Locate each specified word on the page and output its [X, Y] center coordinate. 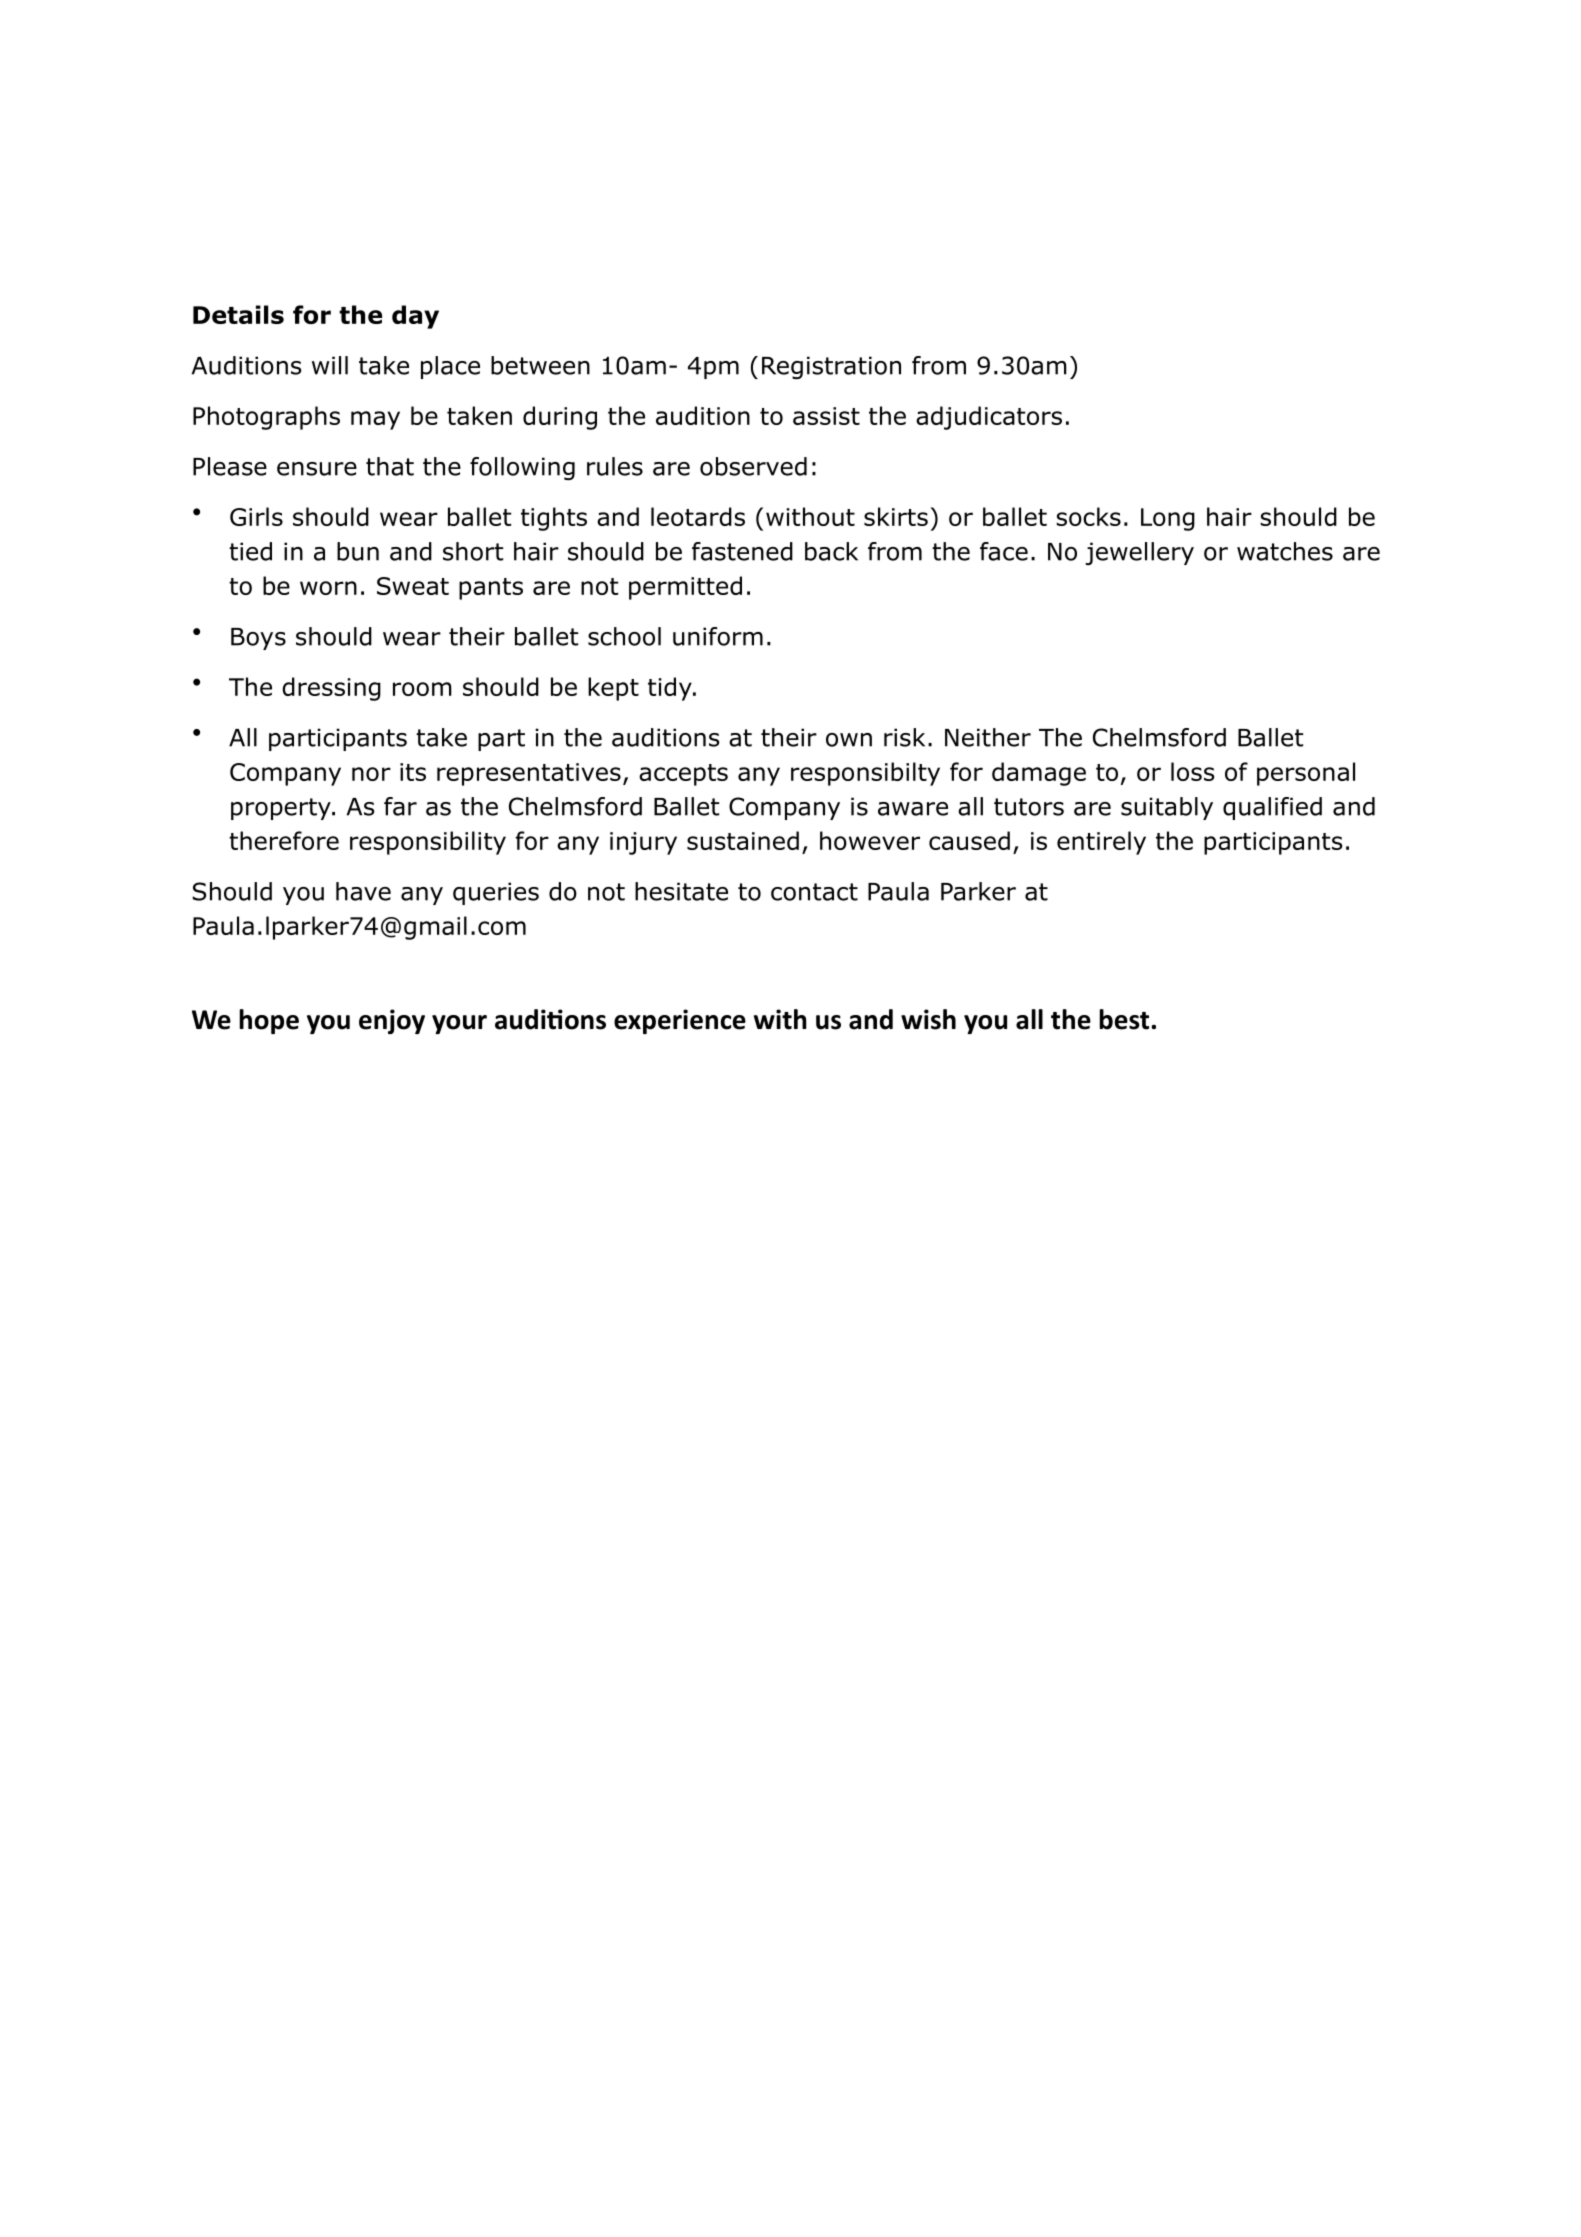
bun [358, 551]
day [415, 317]
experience [680, 1021]
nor [371, 774]
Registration [831, 367]
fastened [742, 551]
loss [1192, 771]
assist [826, 416]
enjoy [392, 1021]
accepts [683, 775]
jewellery [1139, 553]
